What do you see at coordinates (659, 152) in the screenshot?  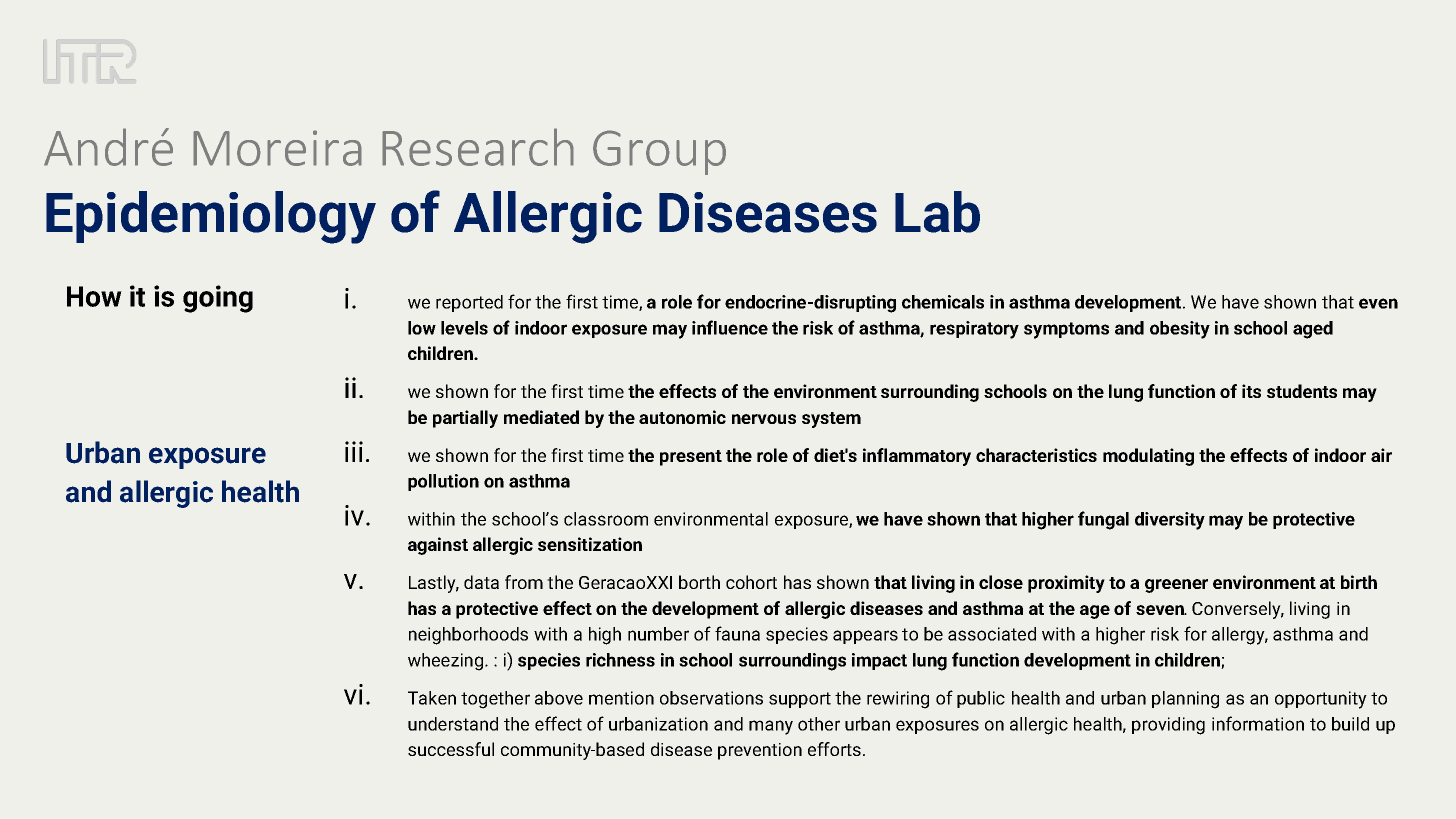 I see `Group` at bounding box center [659, 152].
